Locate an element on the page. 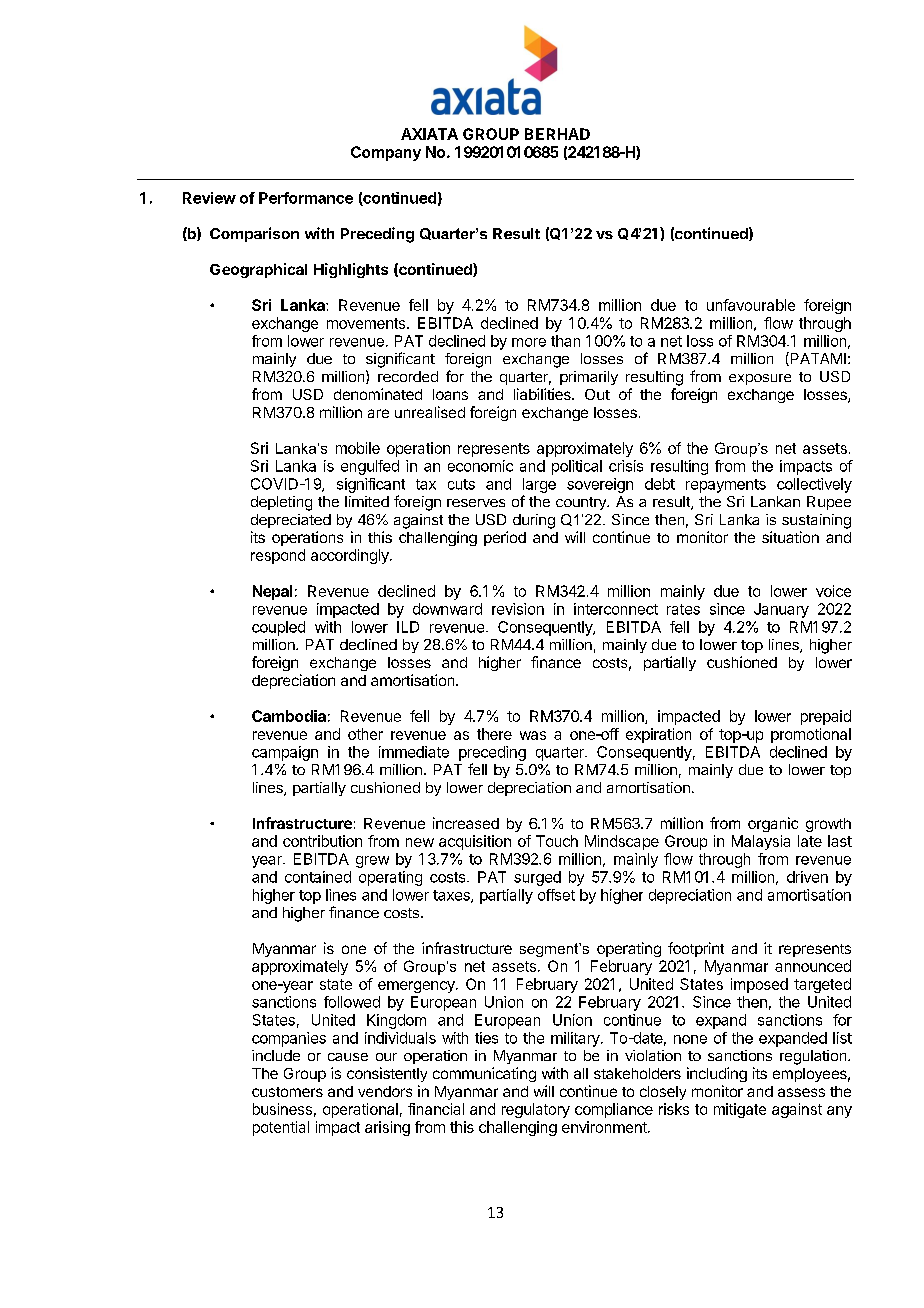  customers is located at coordinates (287, 1092).
